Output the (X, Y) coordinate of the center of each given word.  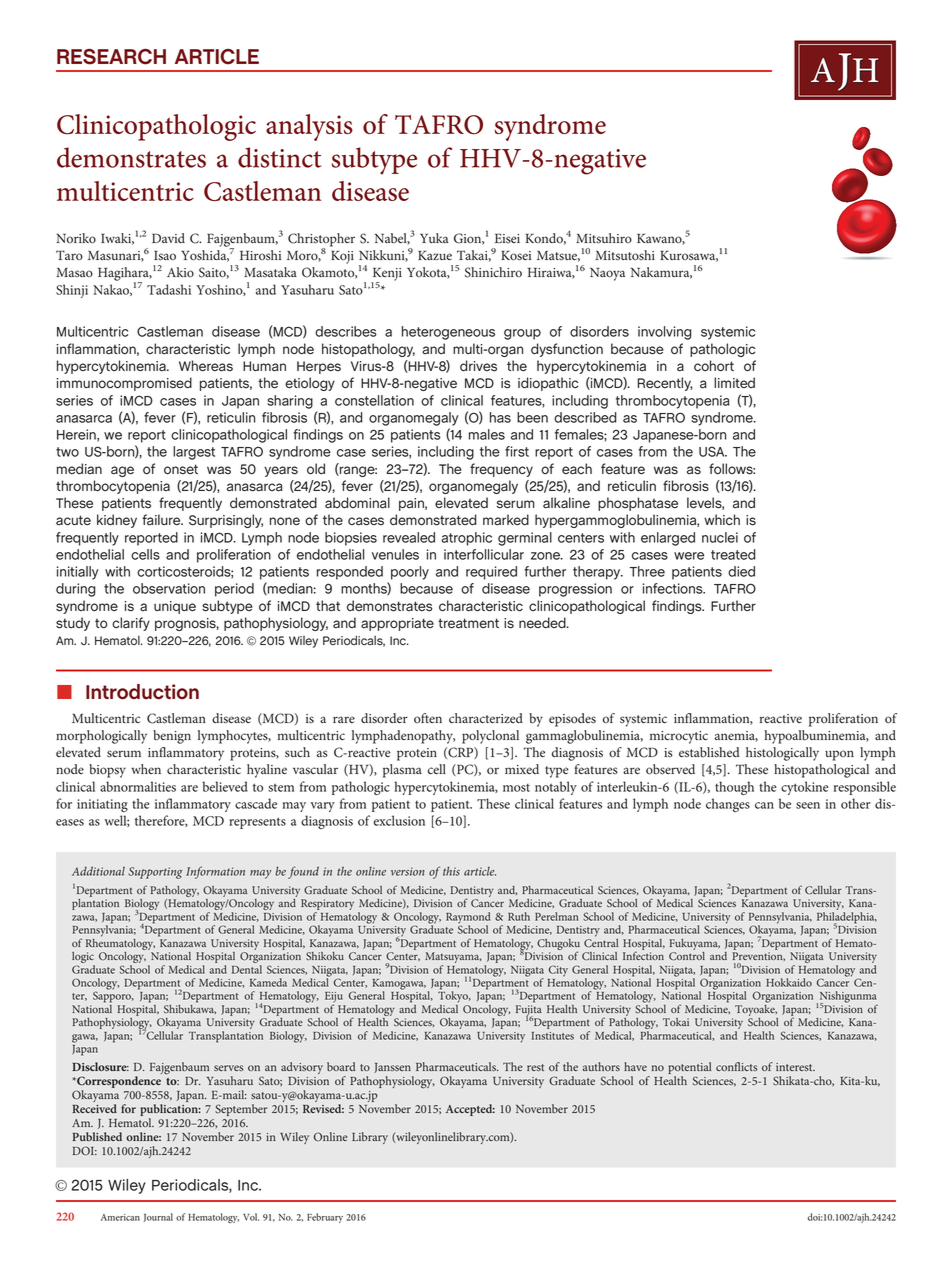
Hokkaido (789, 982)
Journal (158, 1217)
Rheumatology (120, 943)
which (722, 520)
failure (162, 520)
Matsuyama (453, 957)
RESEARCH (111, 57)
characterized (486, 718)
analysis (309, 127)
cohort (714, 366)
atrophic (466, 539)
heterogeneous (448, 333)
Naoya (607, 274)
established (709, 752)
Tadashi (169, 289)
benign (172, 737)
